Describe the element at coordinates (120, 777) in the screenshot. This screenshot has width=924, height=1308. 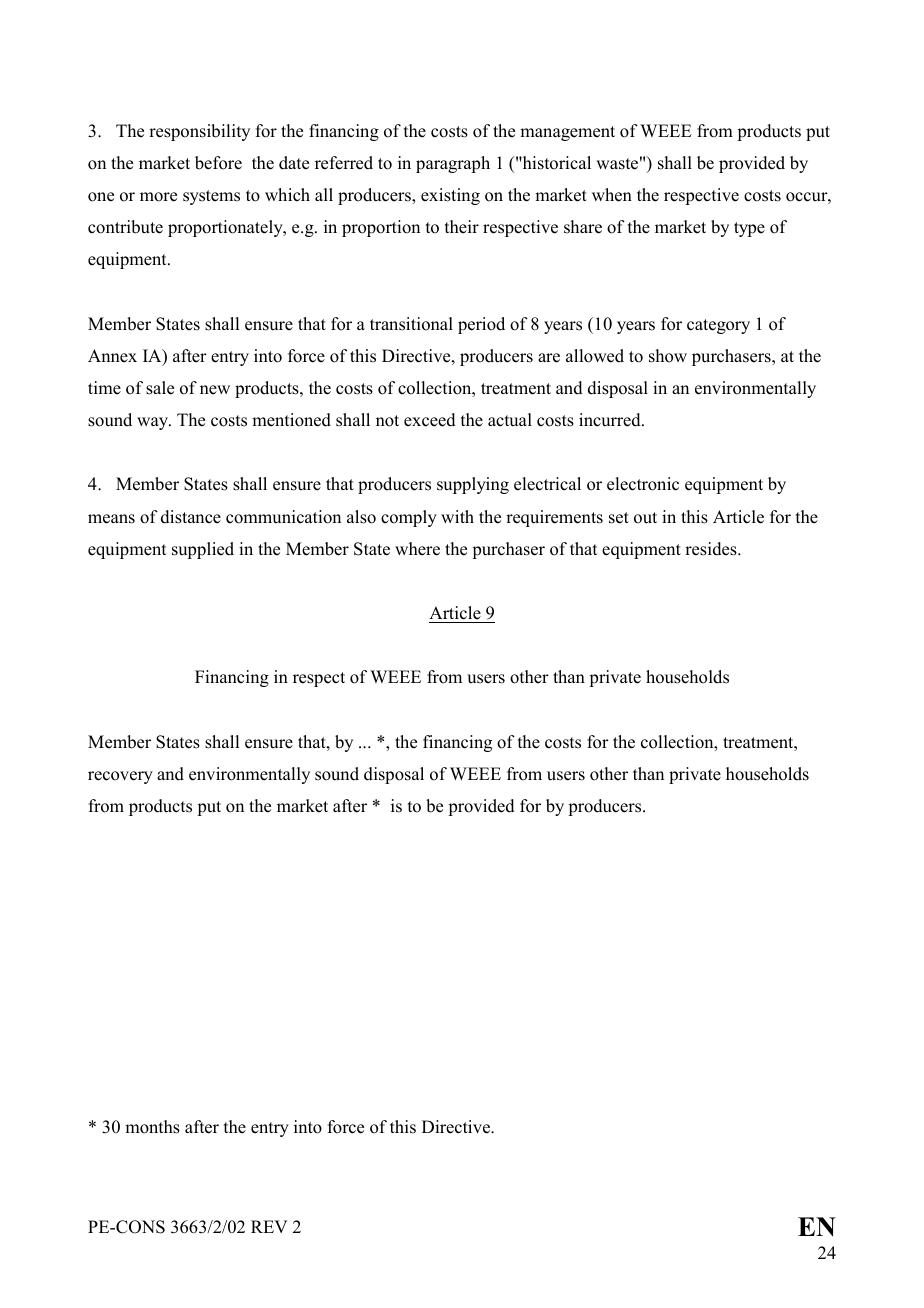
I see `recovery` at that location.
